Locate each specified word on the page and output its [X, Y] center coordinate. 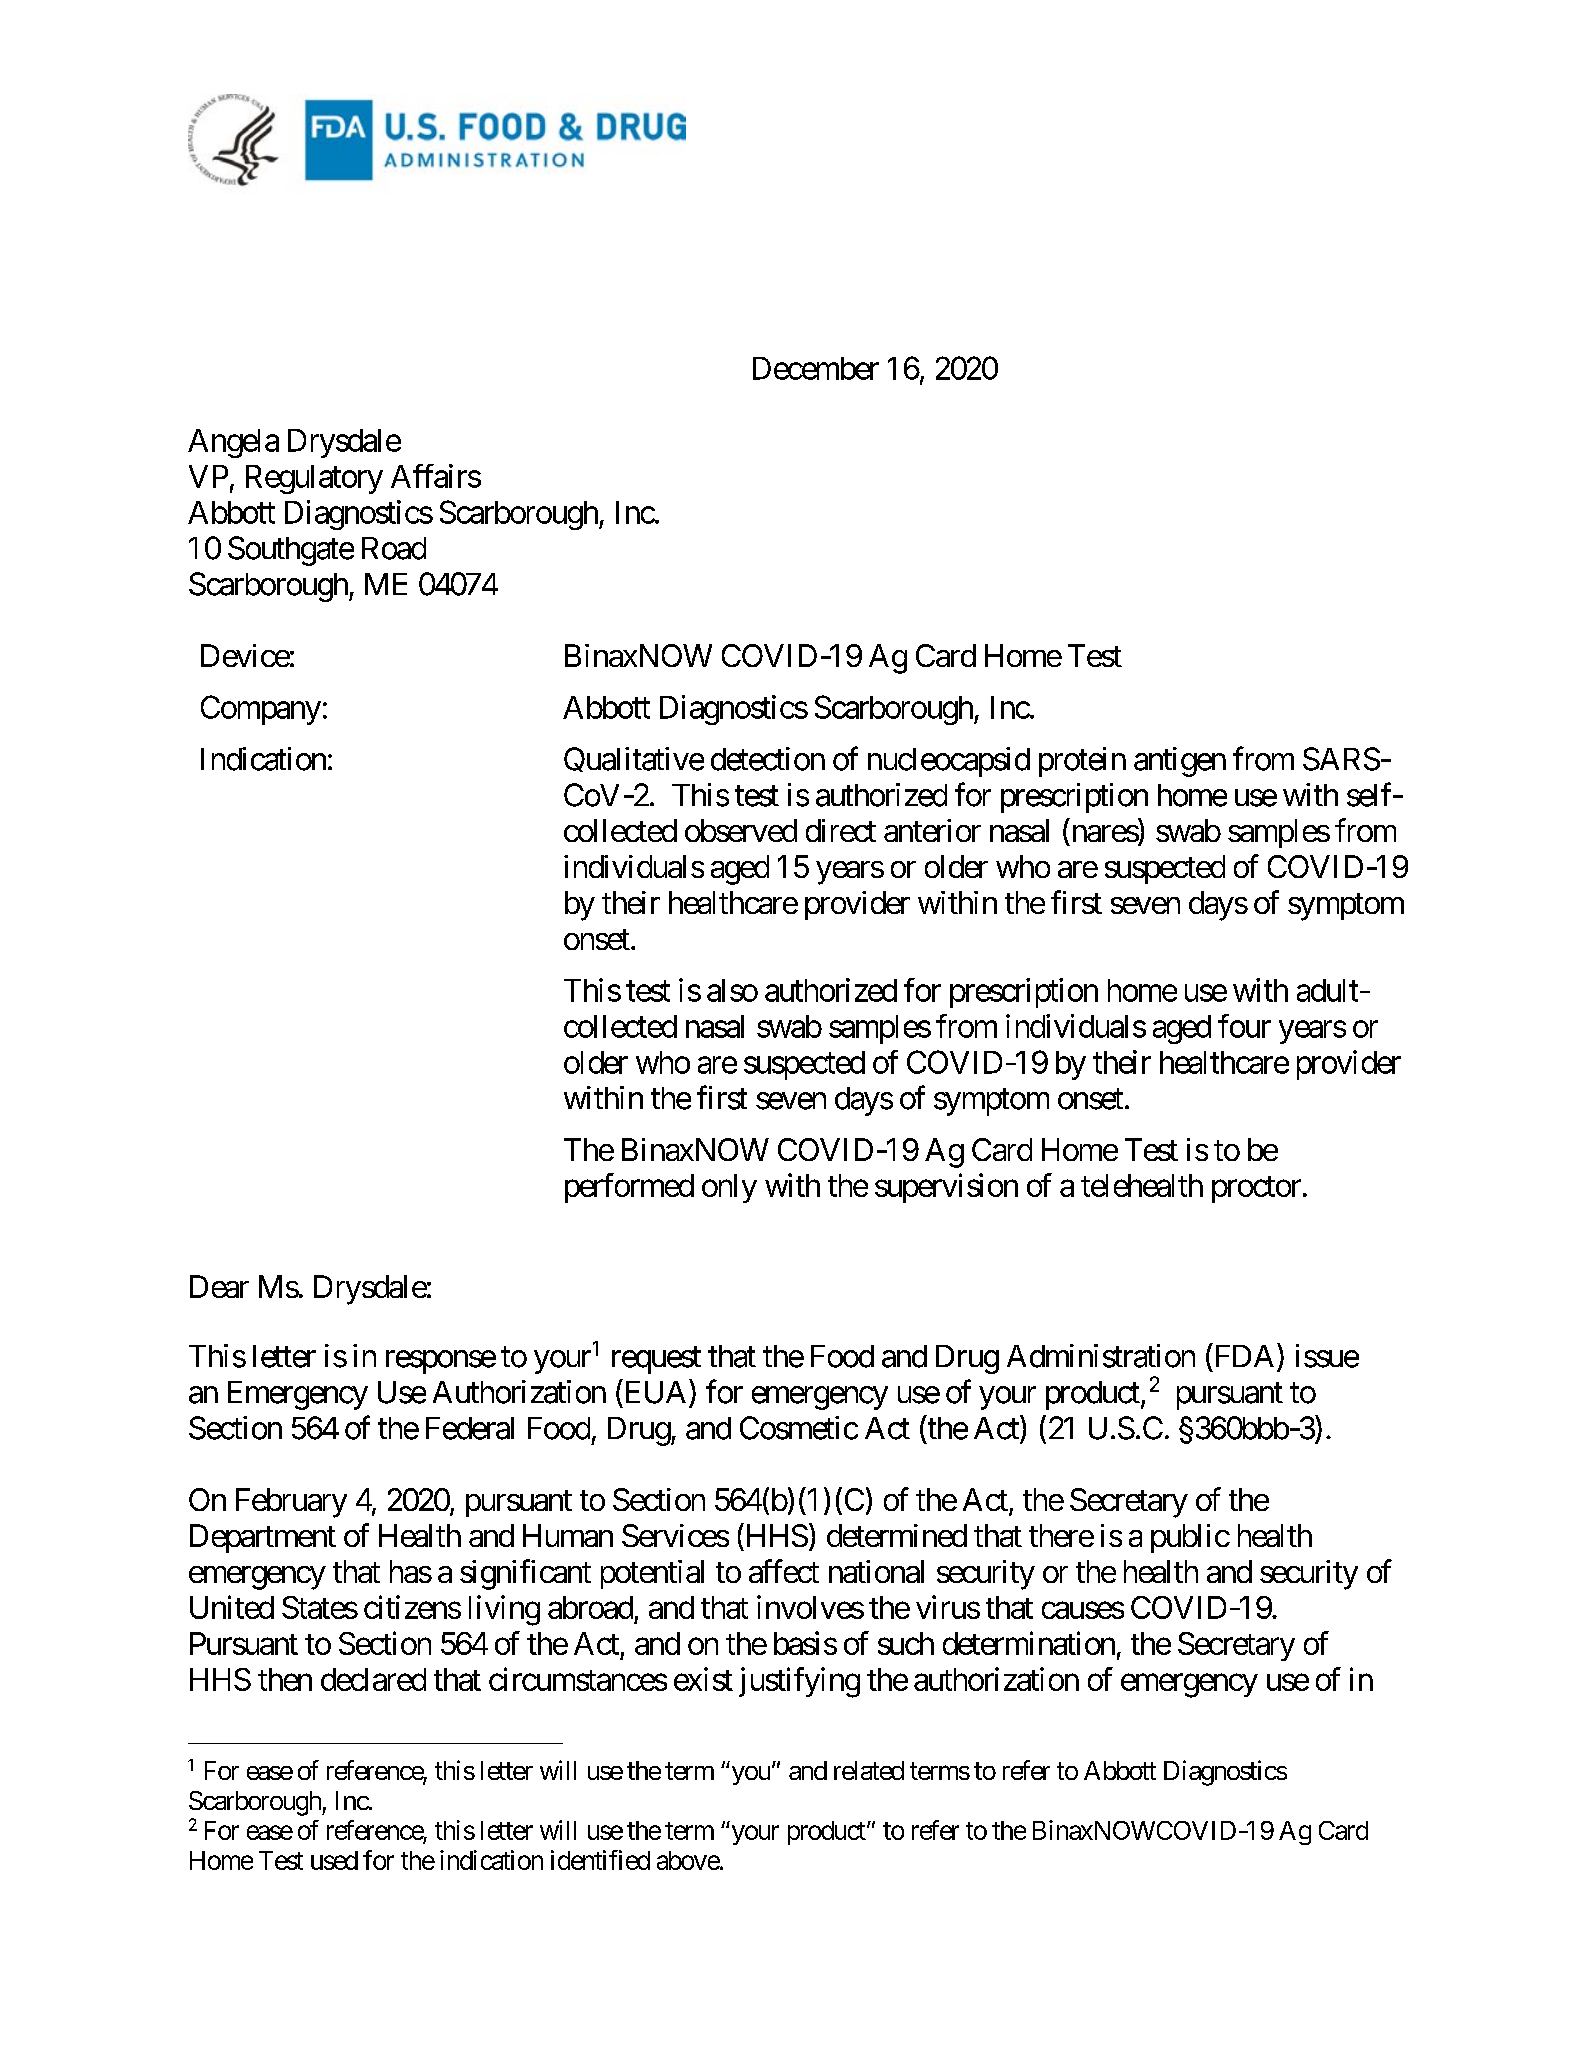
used [334, 1860]
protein [1082, 762]
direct [841, 830]
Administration [1101, 1356]
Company [261, 710]
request [656, 1360]
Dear [219, 1286]
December [816, 368]
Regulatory [314, 479]
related [869, 1770]
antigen [1180, 762]
